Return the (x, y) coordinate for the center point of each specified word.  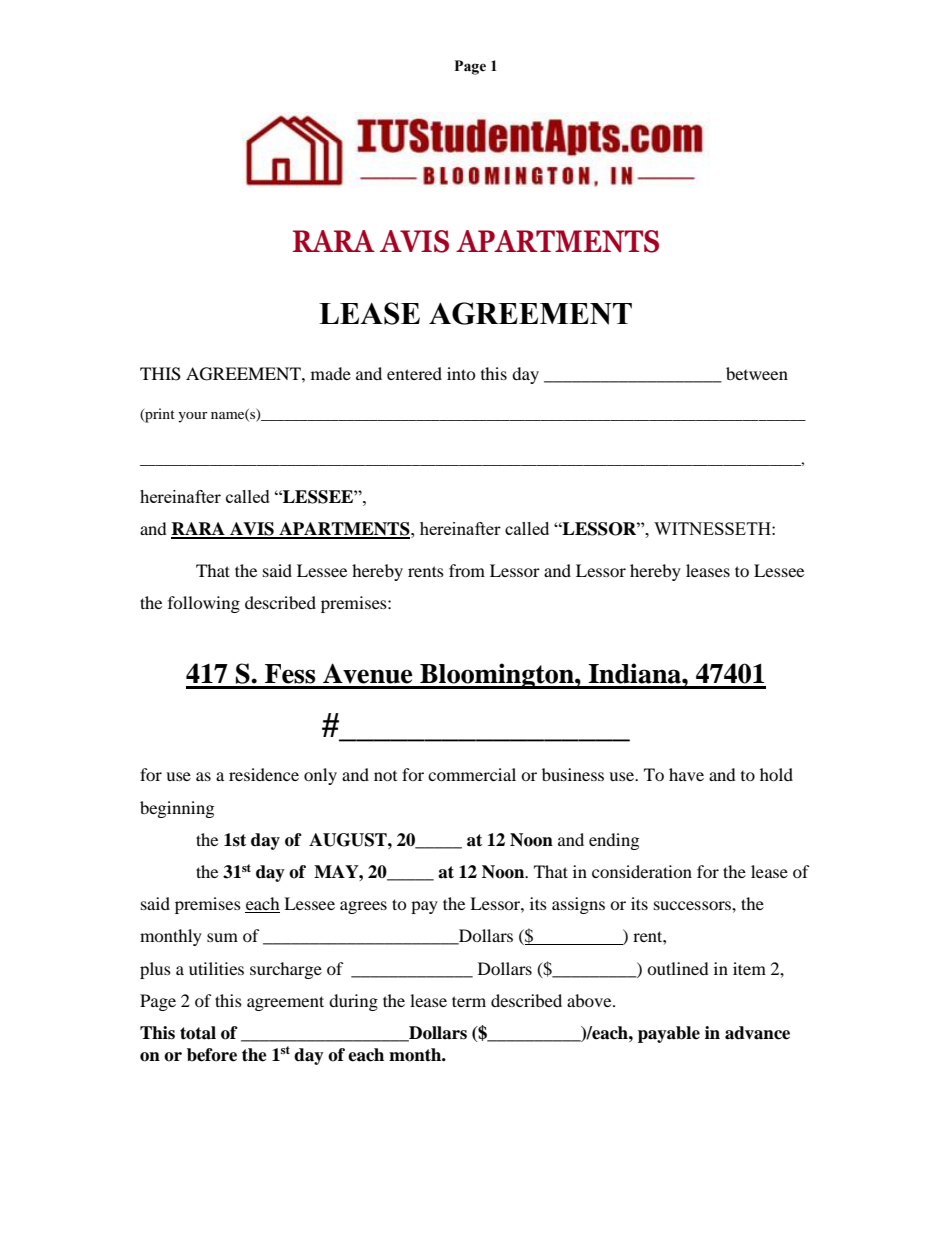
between (757, 373)
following (204, 604)
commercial (472, 774)
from (467, 570)
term (469, 1001)
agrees (363, 907)
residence (264, 774)
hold (776, 774)
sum (222, 937)
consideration (642, 871)
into (461, 373)
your (193, 417)
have (686, 774)
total (198, 1033)
